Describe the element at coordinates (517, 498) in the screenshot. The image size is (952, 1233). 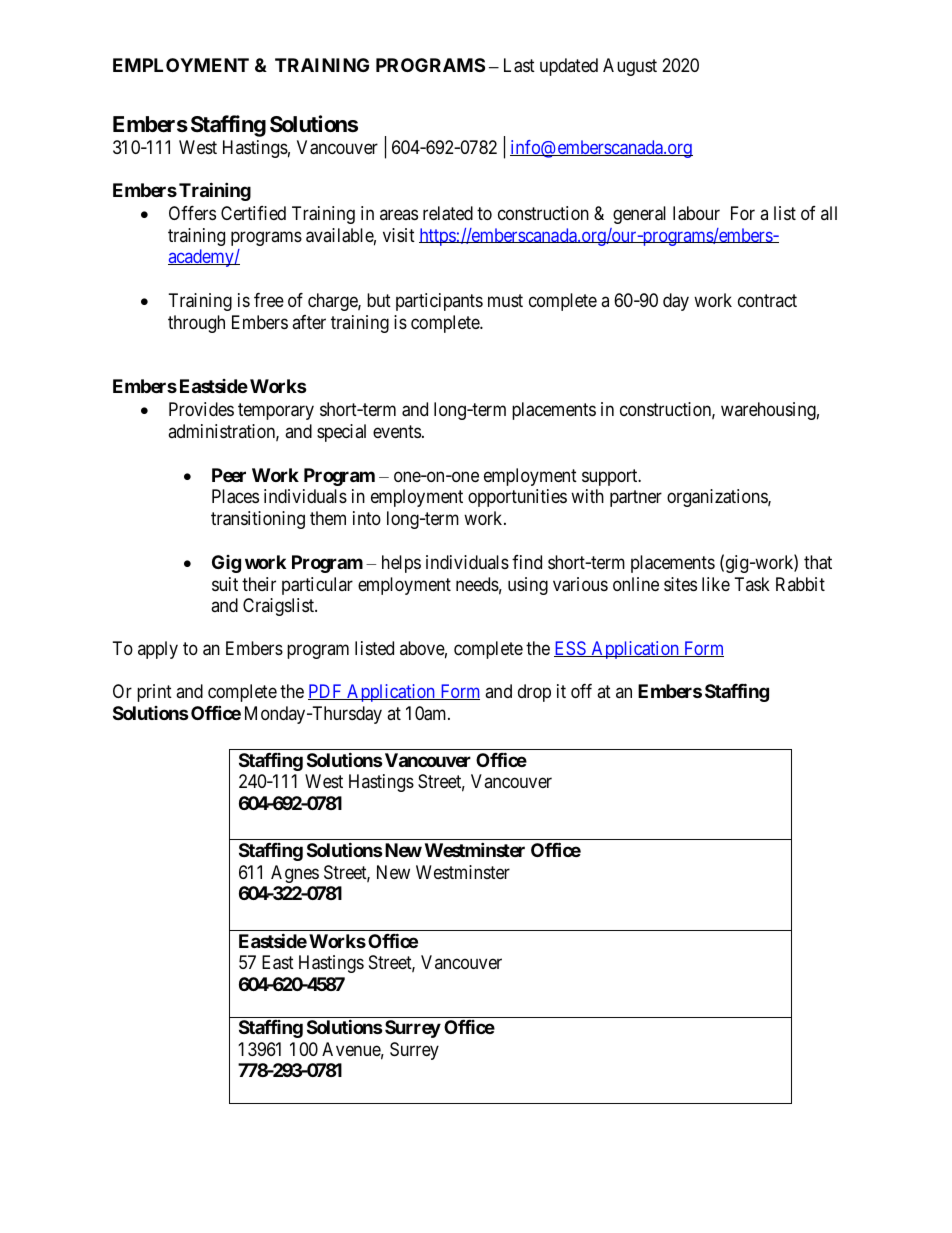
I see `opportunities` at that location.
